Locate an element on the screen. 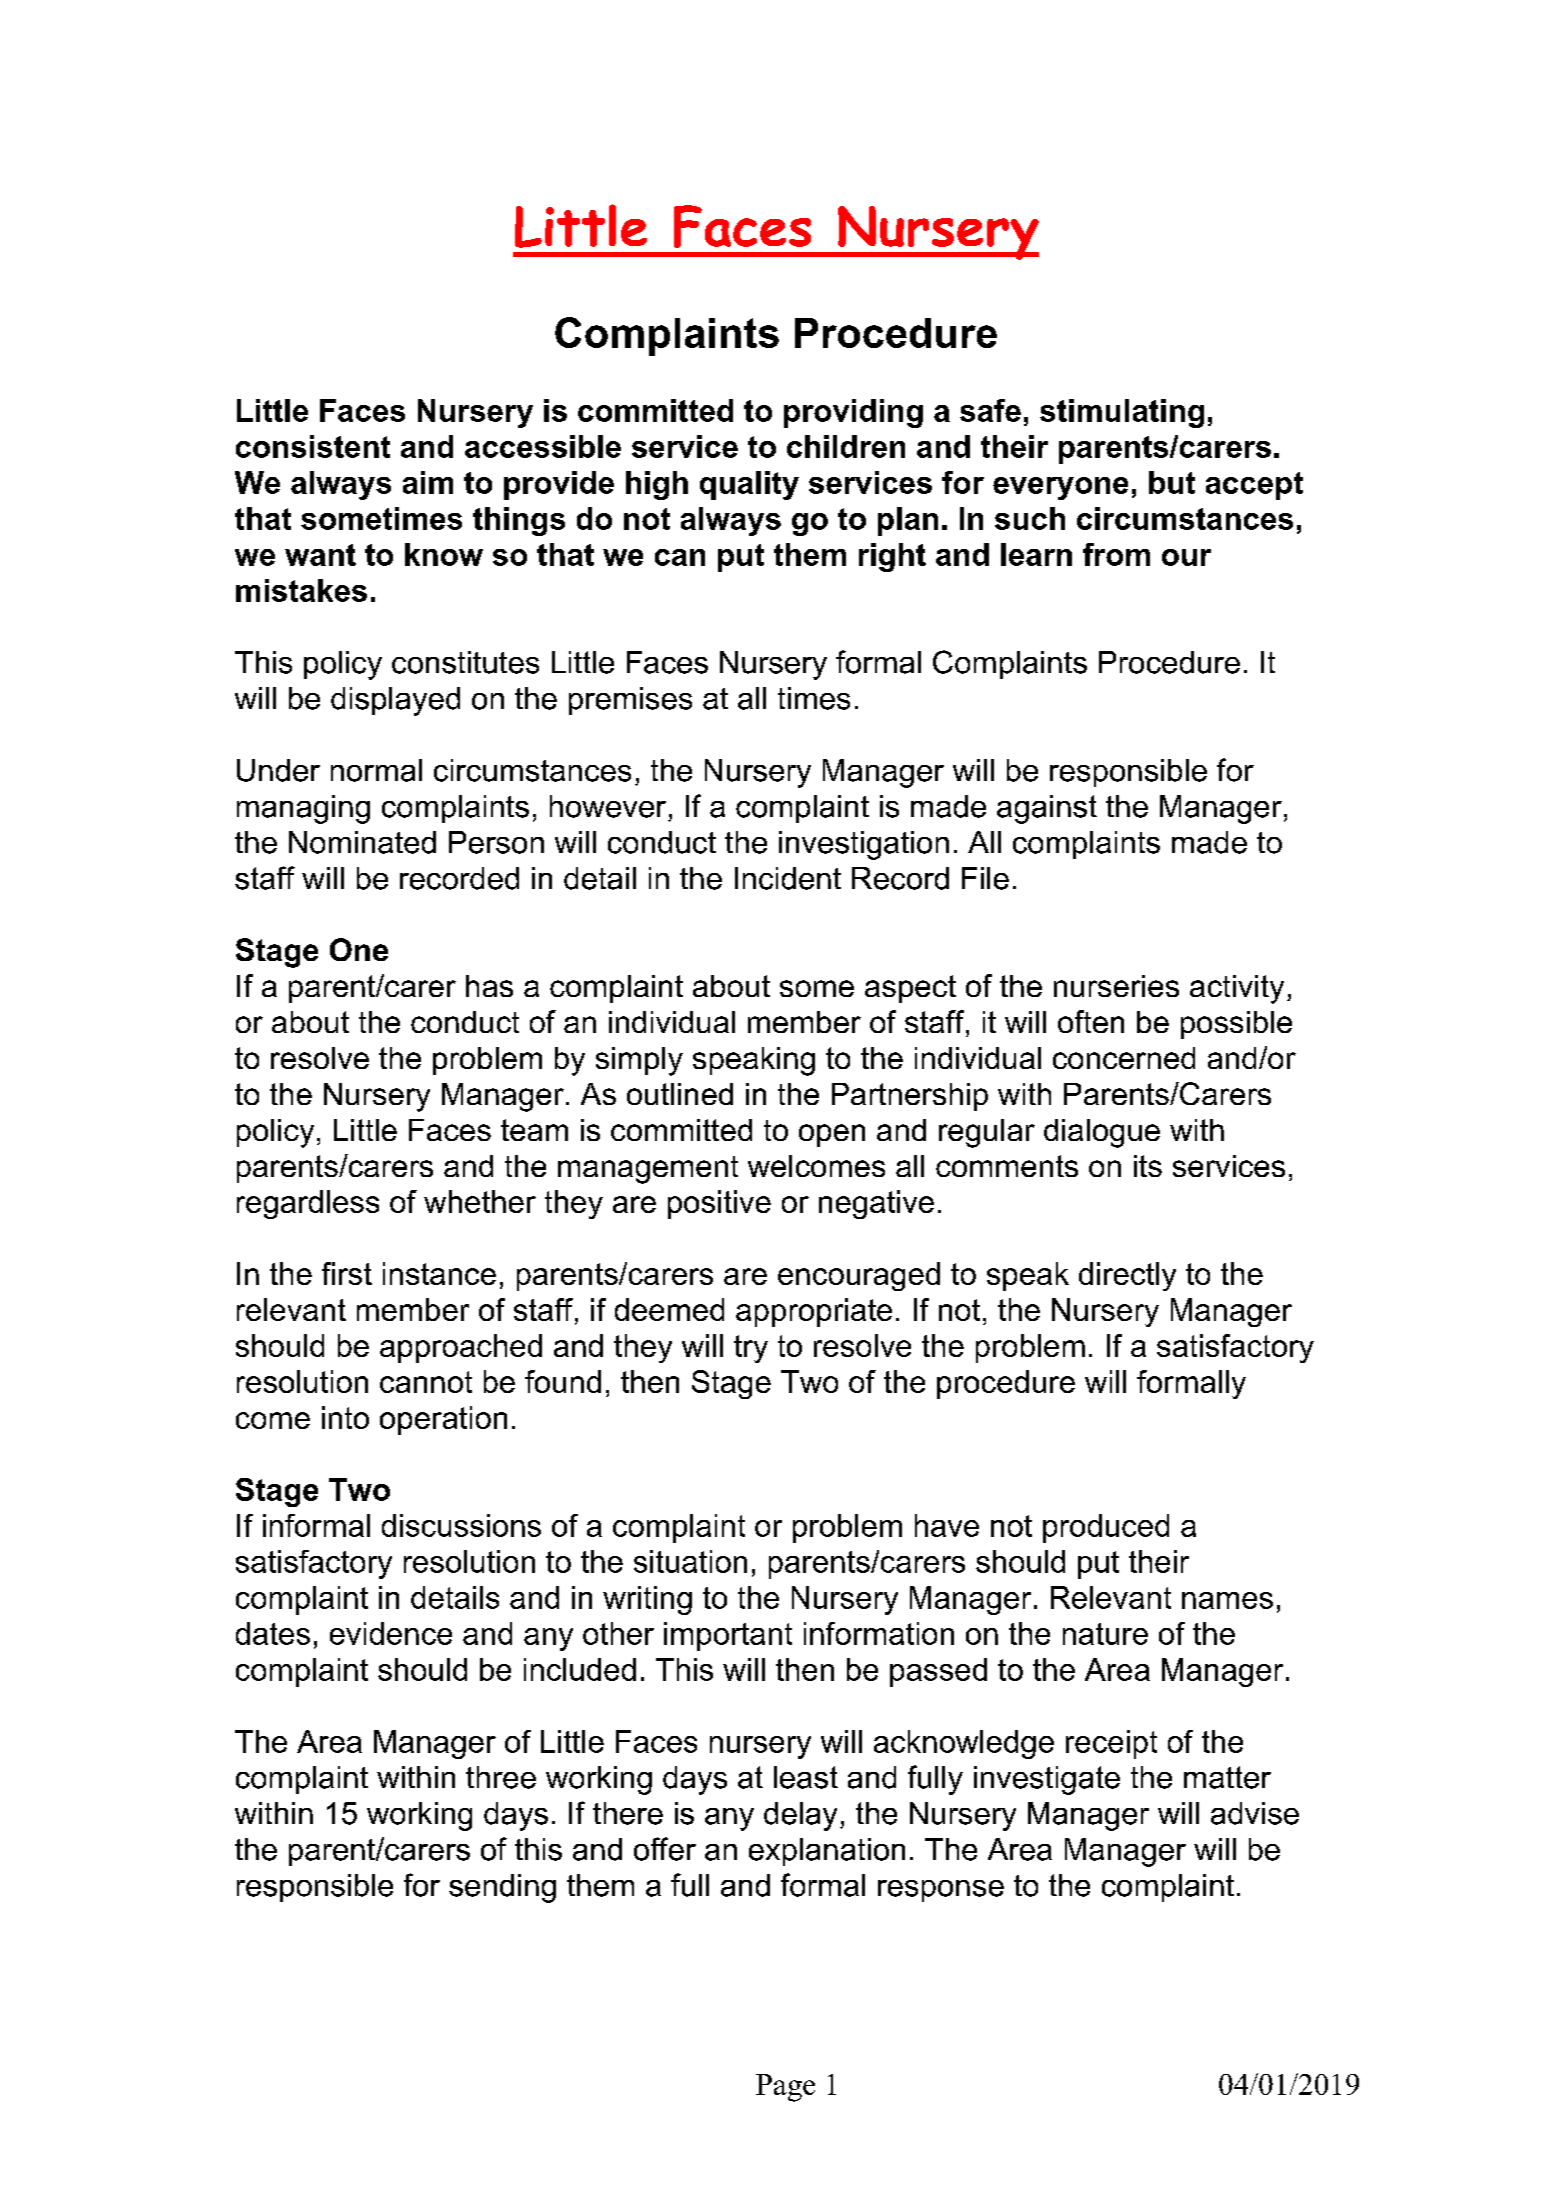  Incident is located at coordinates (788, 878).
